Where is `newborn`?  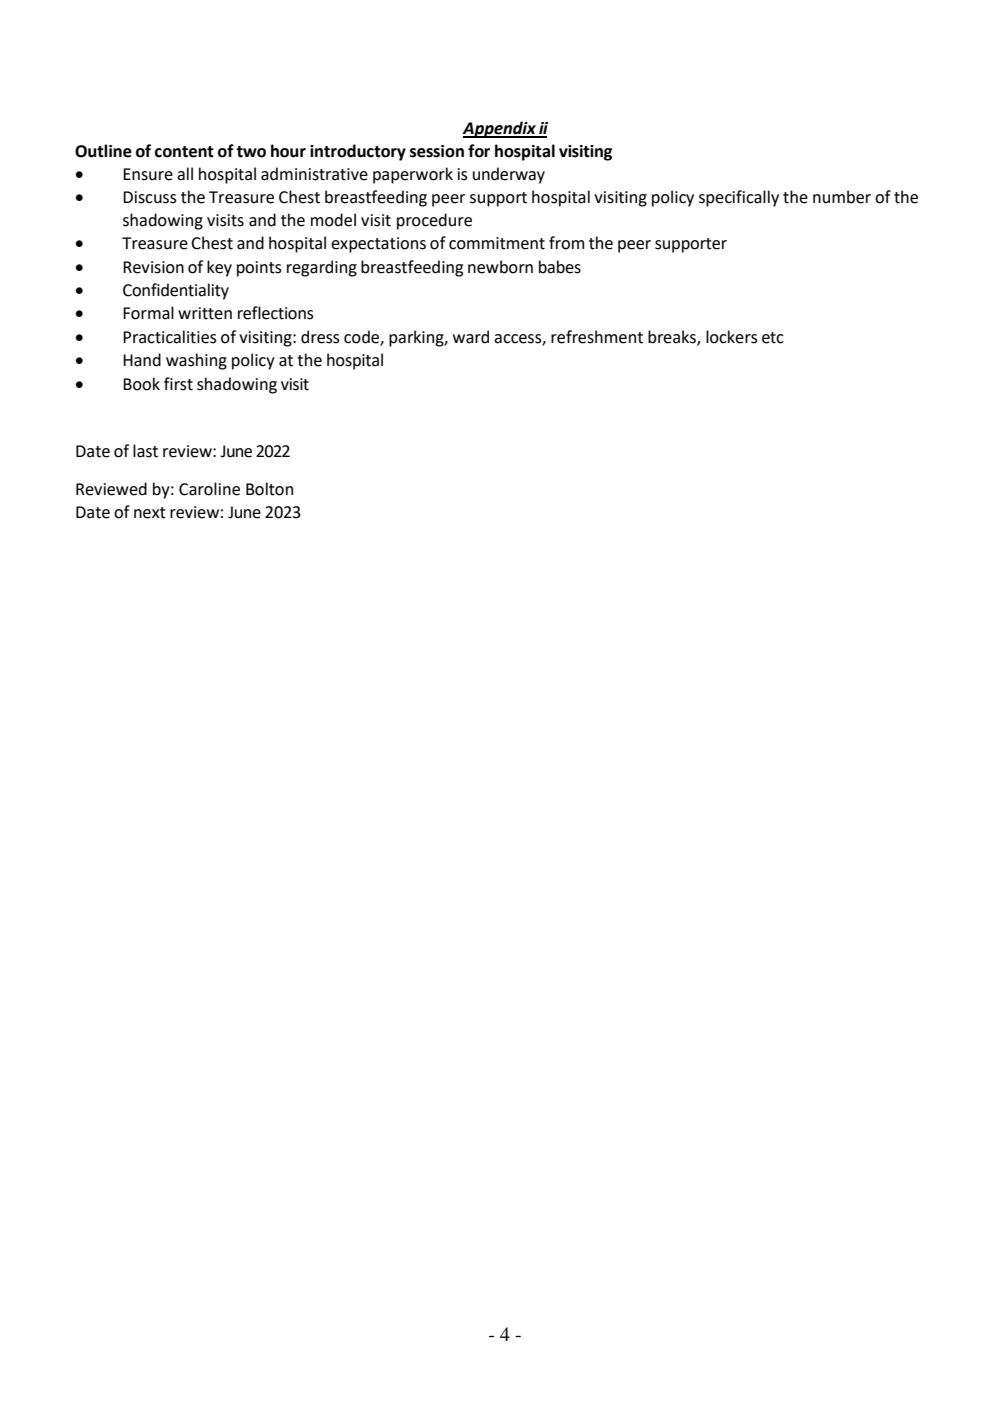
newborn is located at coordinates (500, 267).
